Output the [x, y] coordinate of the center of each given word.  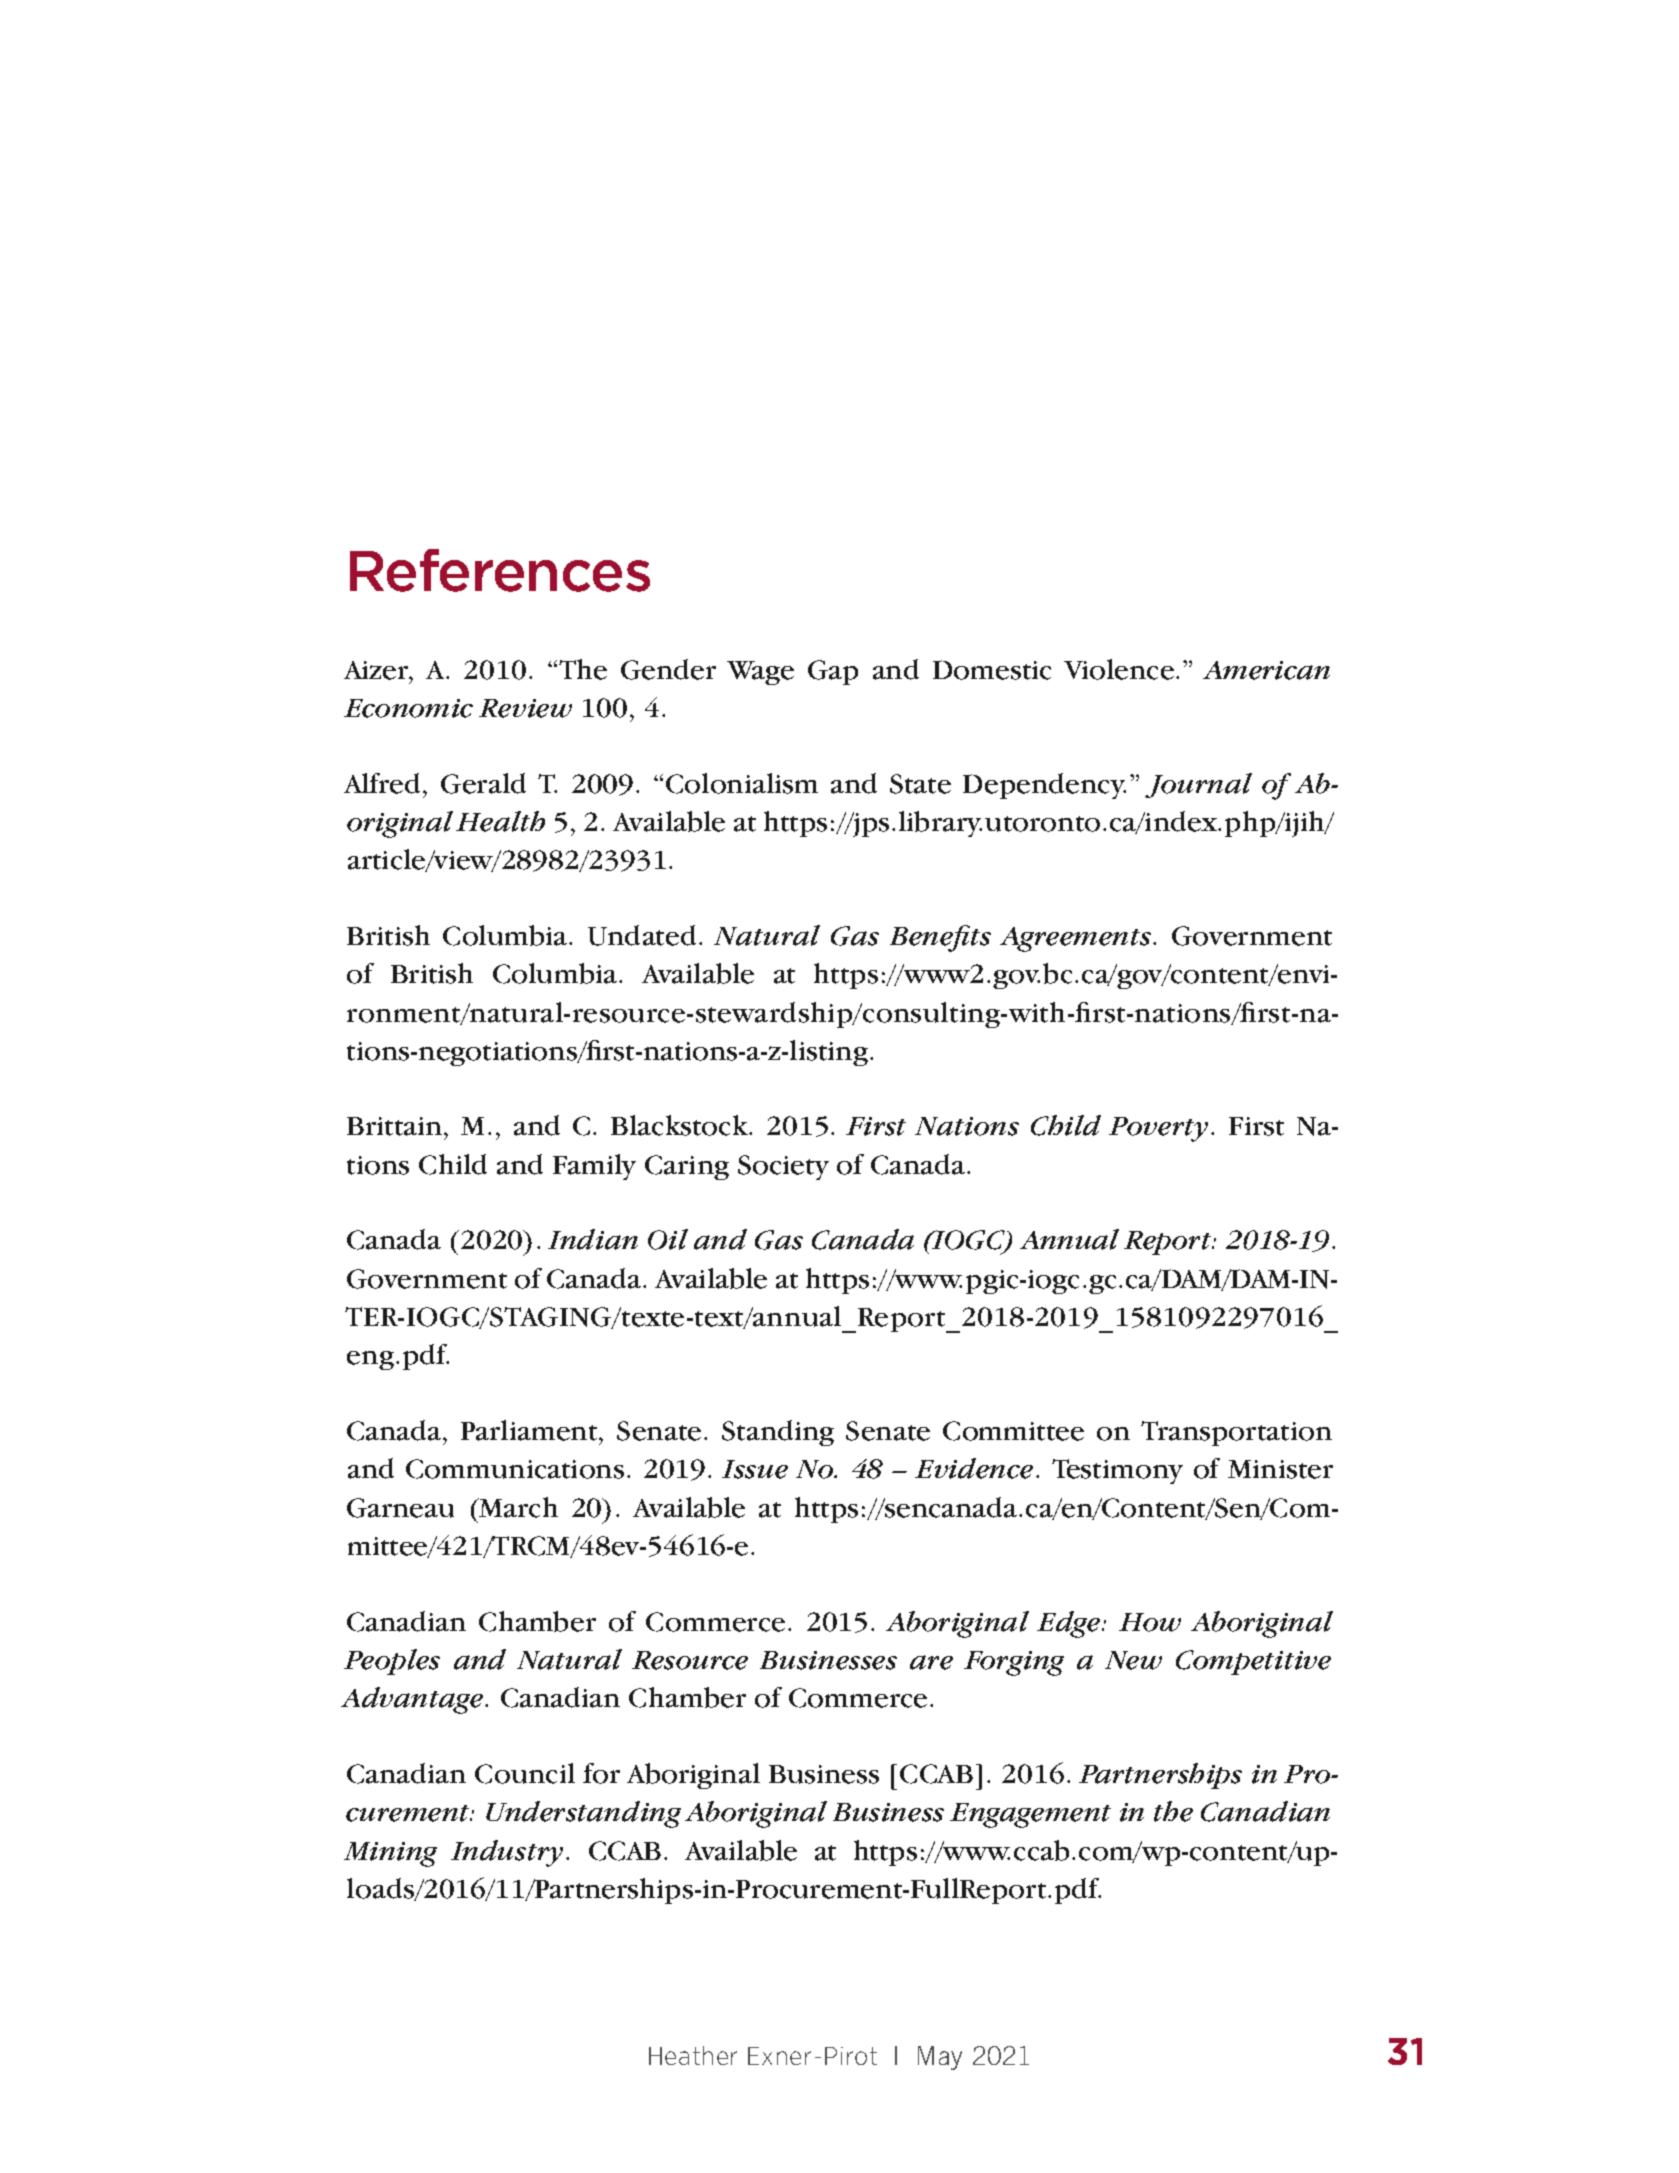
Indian [593, 1239]
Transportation [1236, 1433]
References [500, 570]
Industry [507, 1853]
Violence [1119, 669]
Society [783, 1167]
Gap [833, 672]
